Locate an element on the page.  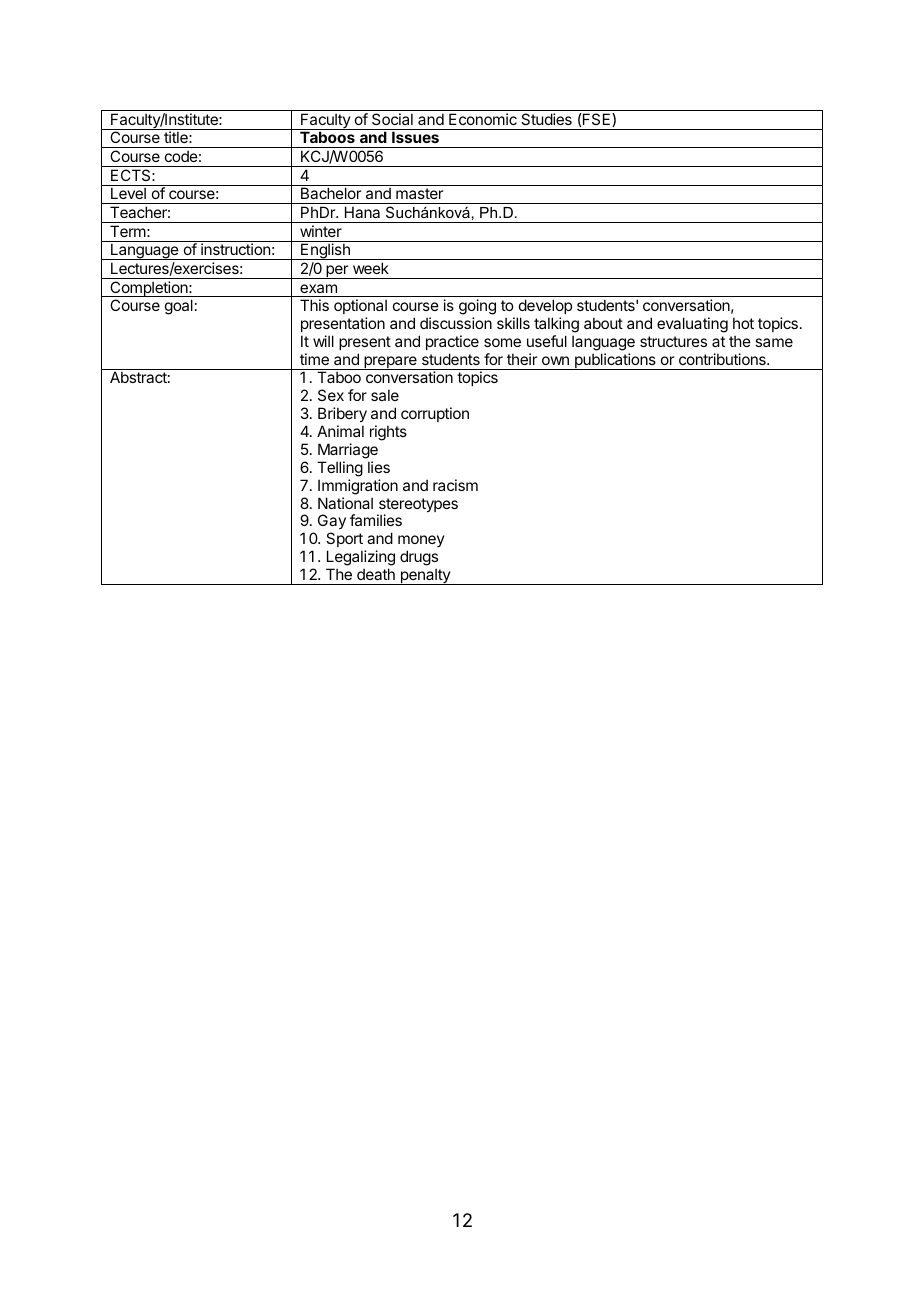
Telling is located at coordinates (340, 469).
